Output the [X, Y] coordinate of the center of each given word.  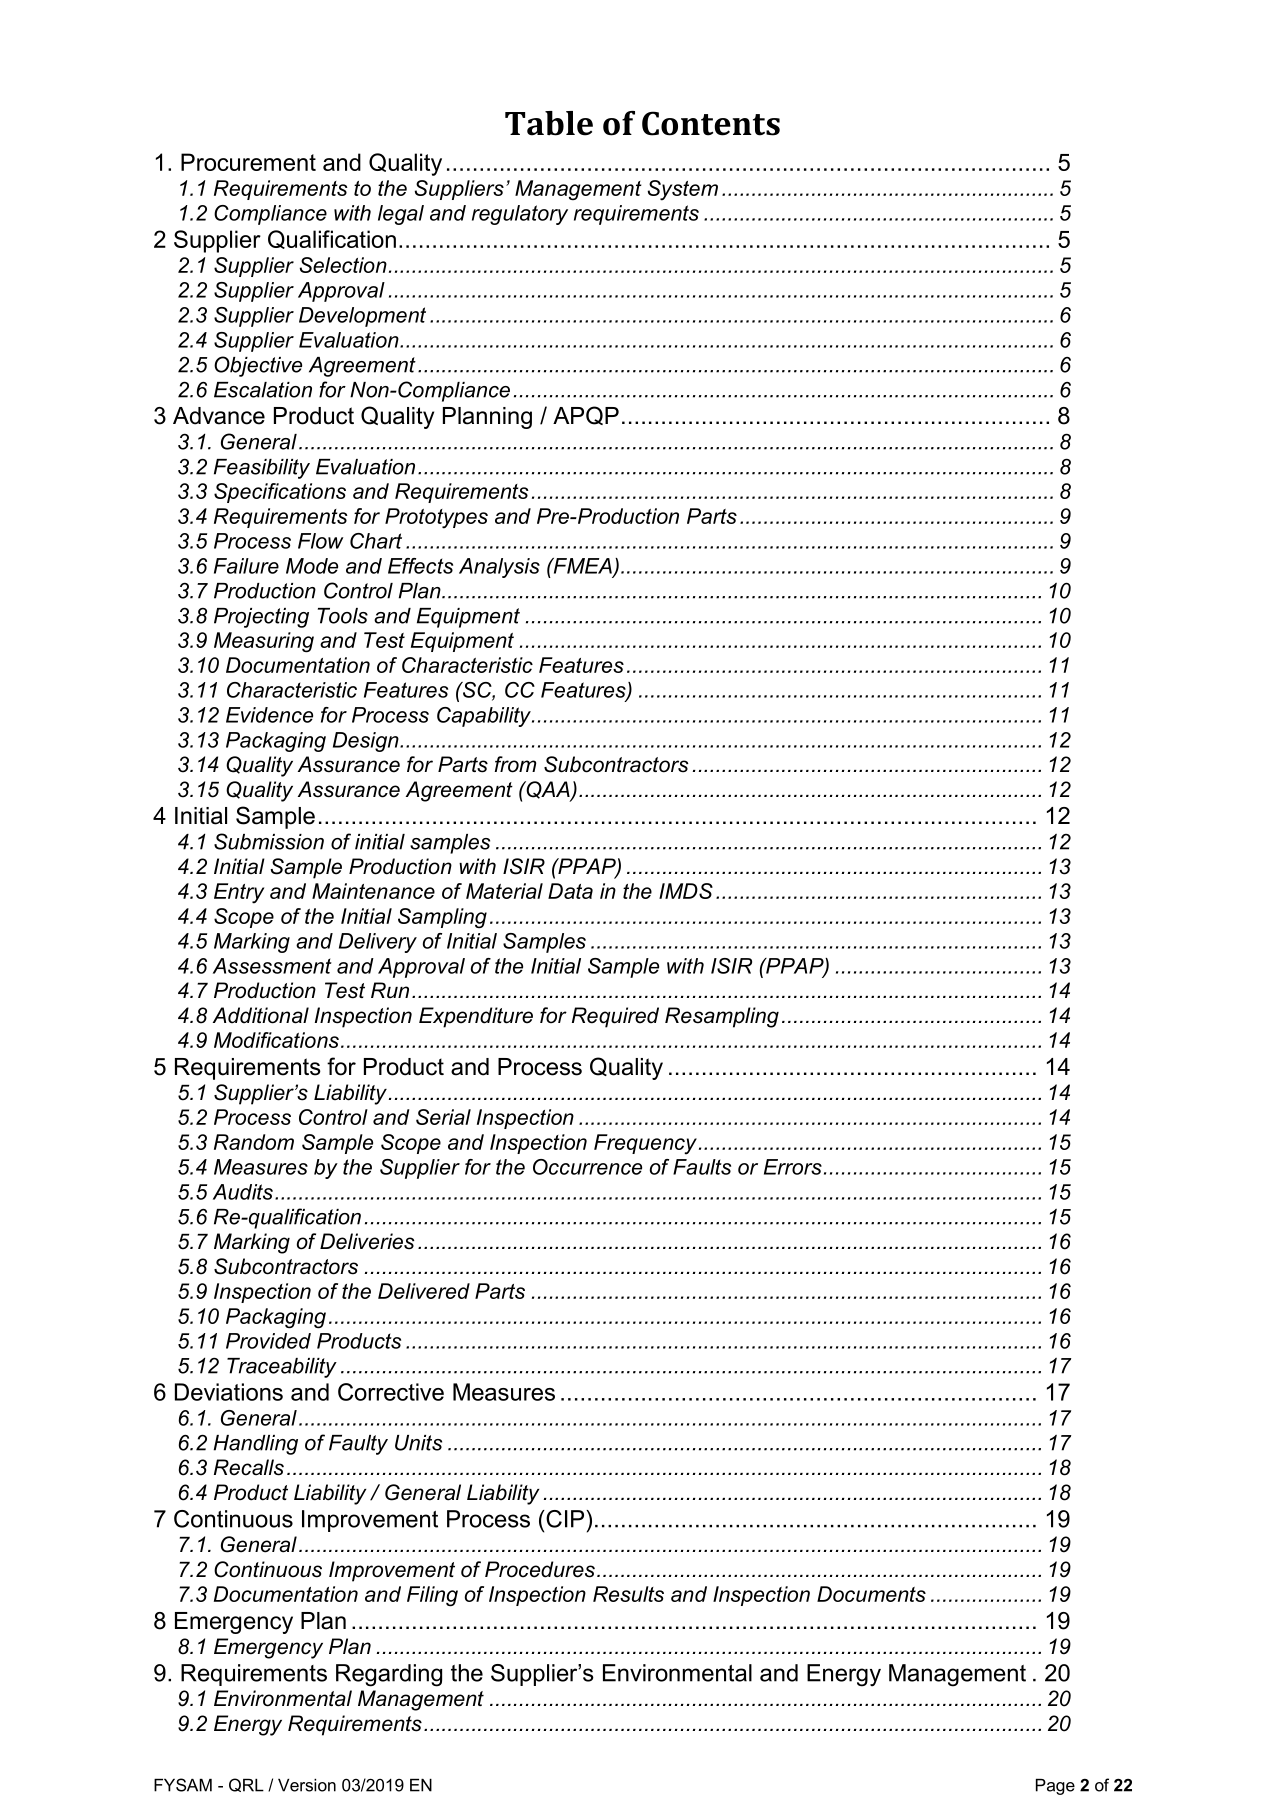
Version [307, 1785]
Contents [711, 123]
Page [1055, 1787]
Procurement [248, 162]
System [683, 190]
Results [628, 1594]
